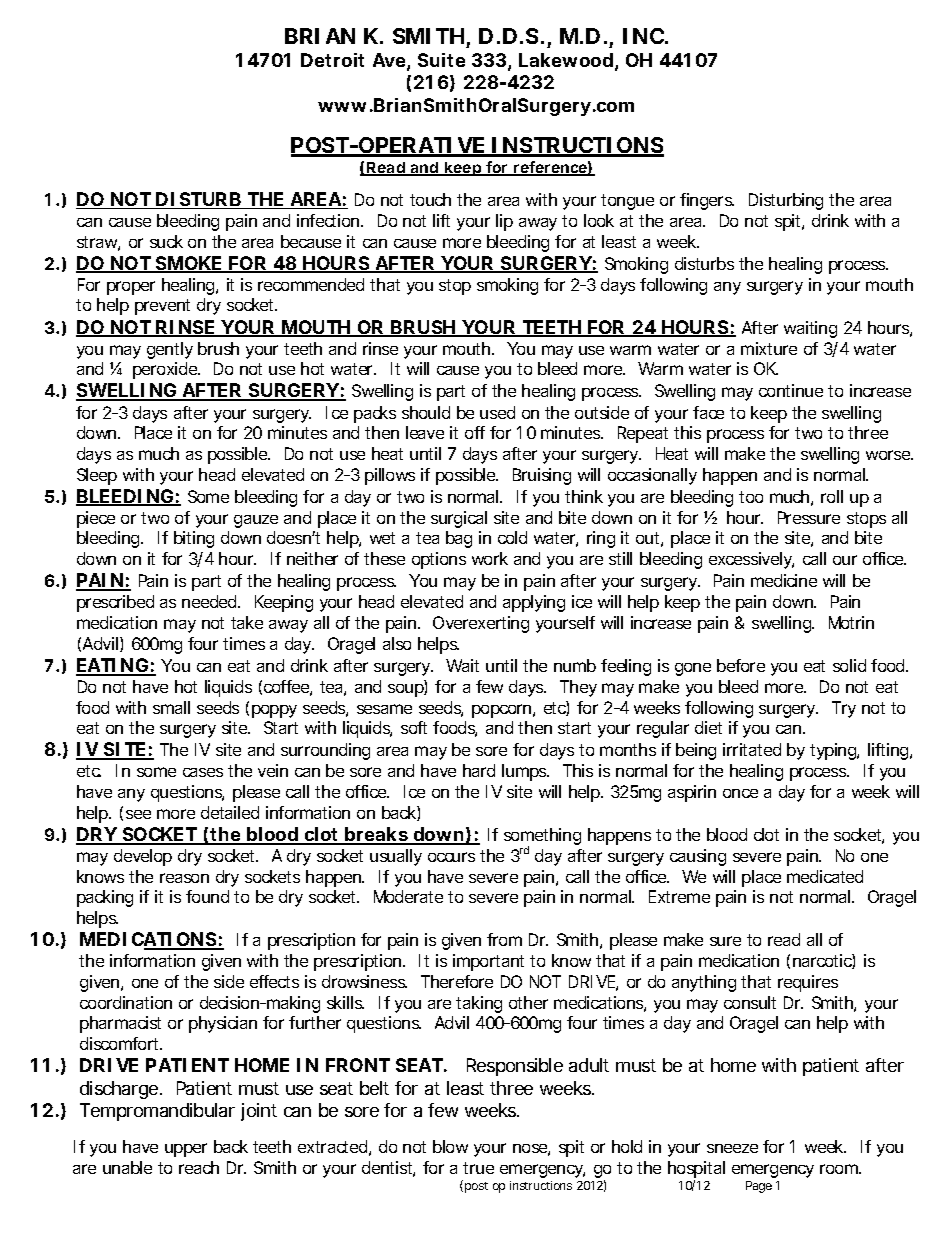 The height and width of the document is (1233, 952). I want to click on Suite, so click(441, 60).
